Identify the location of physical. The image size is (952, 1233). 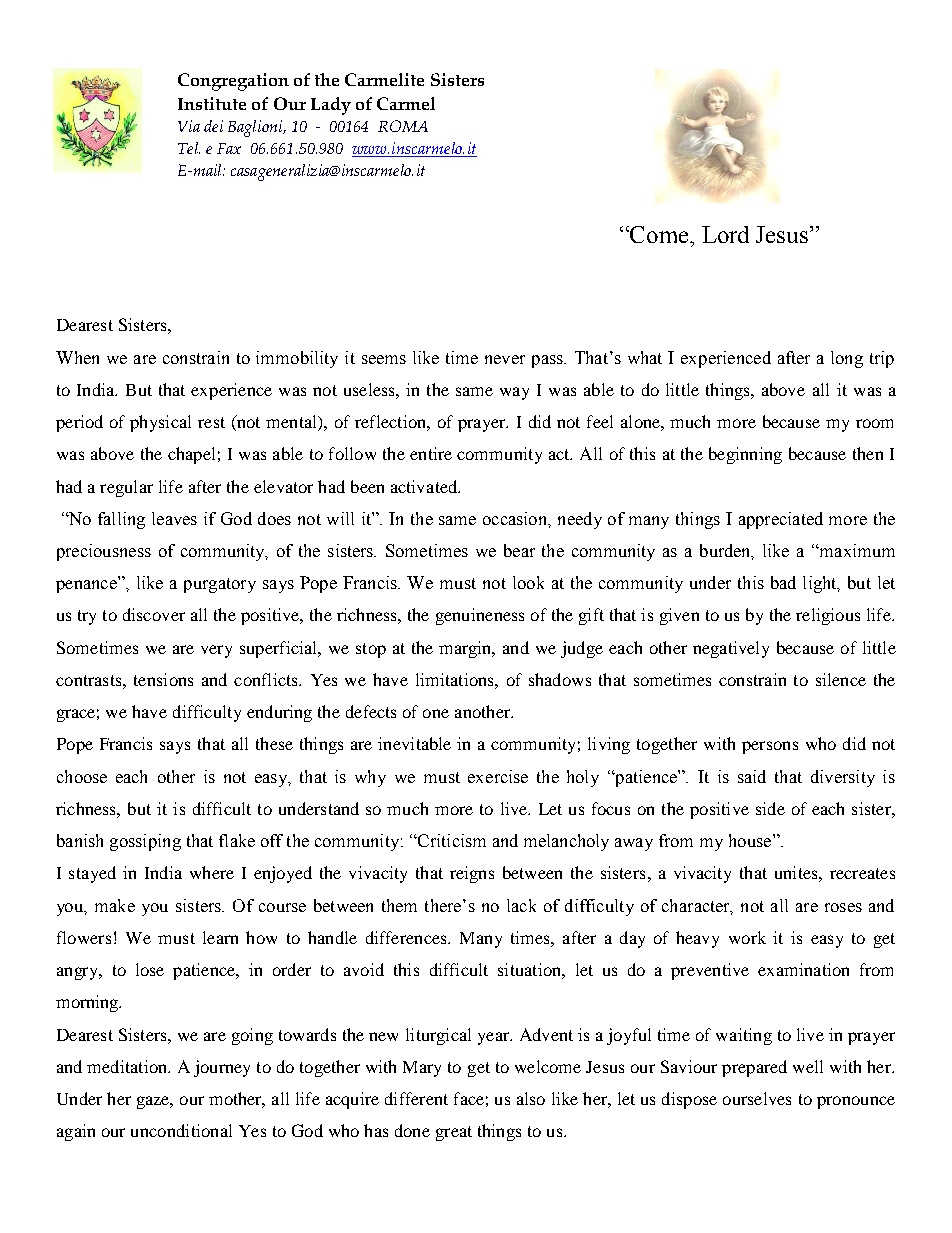
(160, 423).
